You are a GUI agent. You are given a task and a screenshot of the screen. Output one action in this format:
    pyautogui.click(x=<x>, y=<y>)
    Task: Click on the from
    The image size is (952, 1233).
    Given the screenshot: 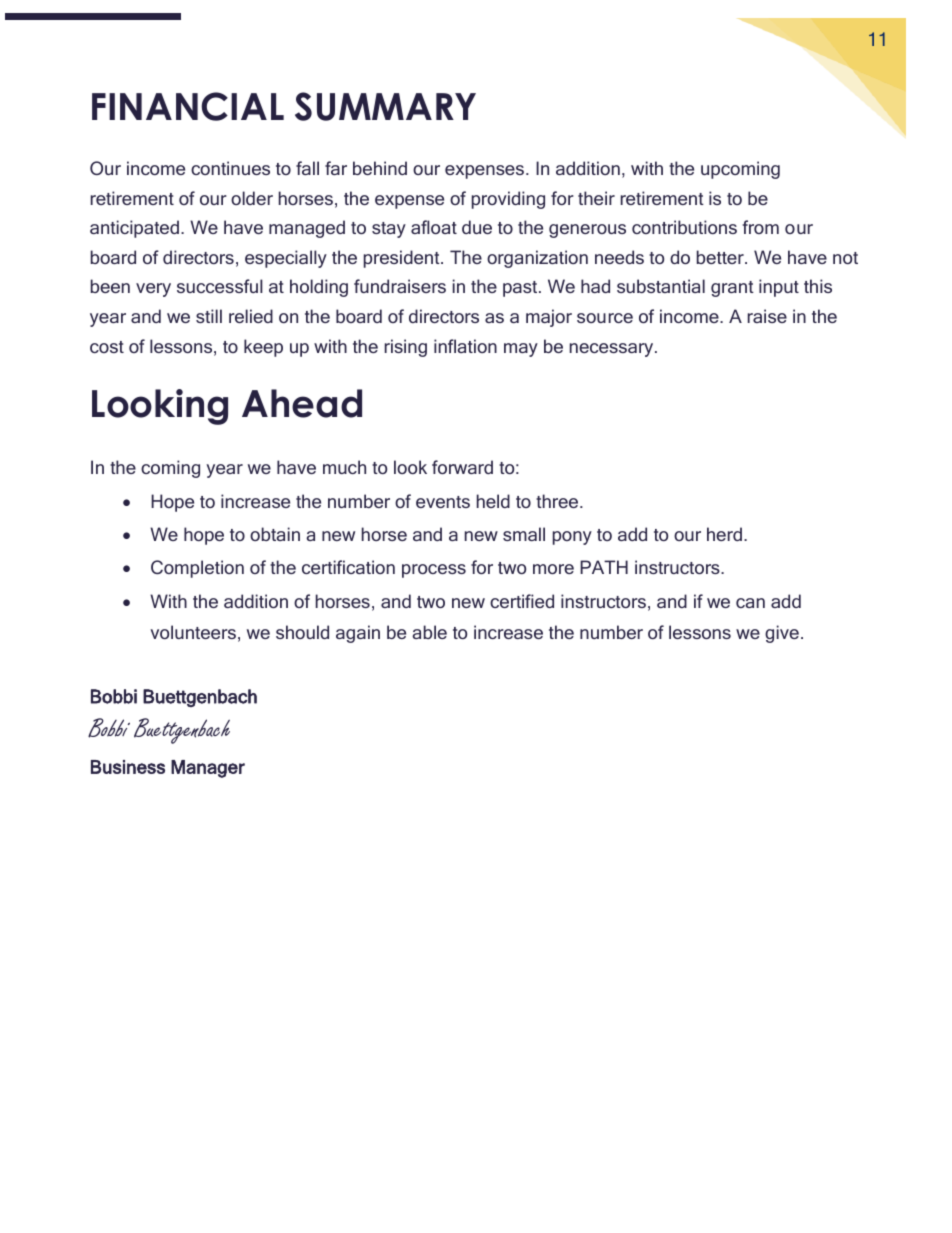 What is the action you would take?
    pyautogui.click(x=760, y=227)
